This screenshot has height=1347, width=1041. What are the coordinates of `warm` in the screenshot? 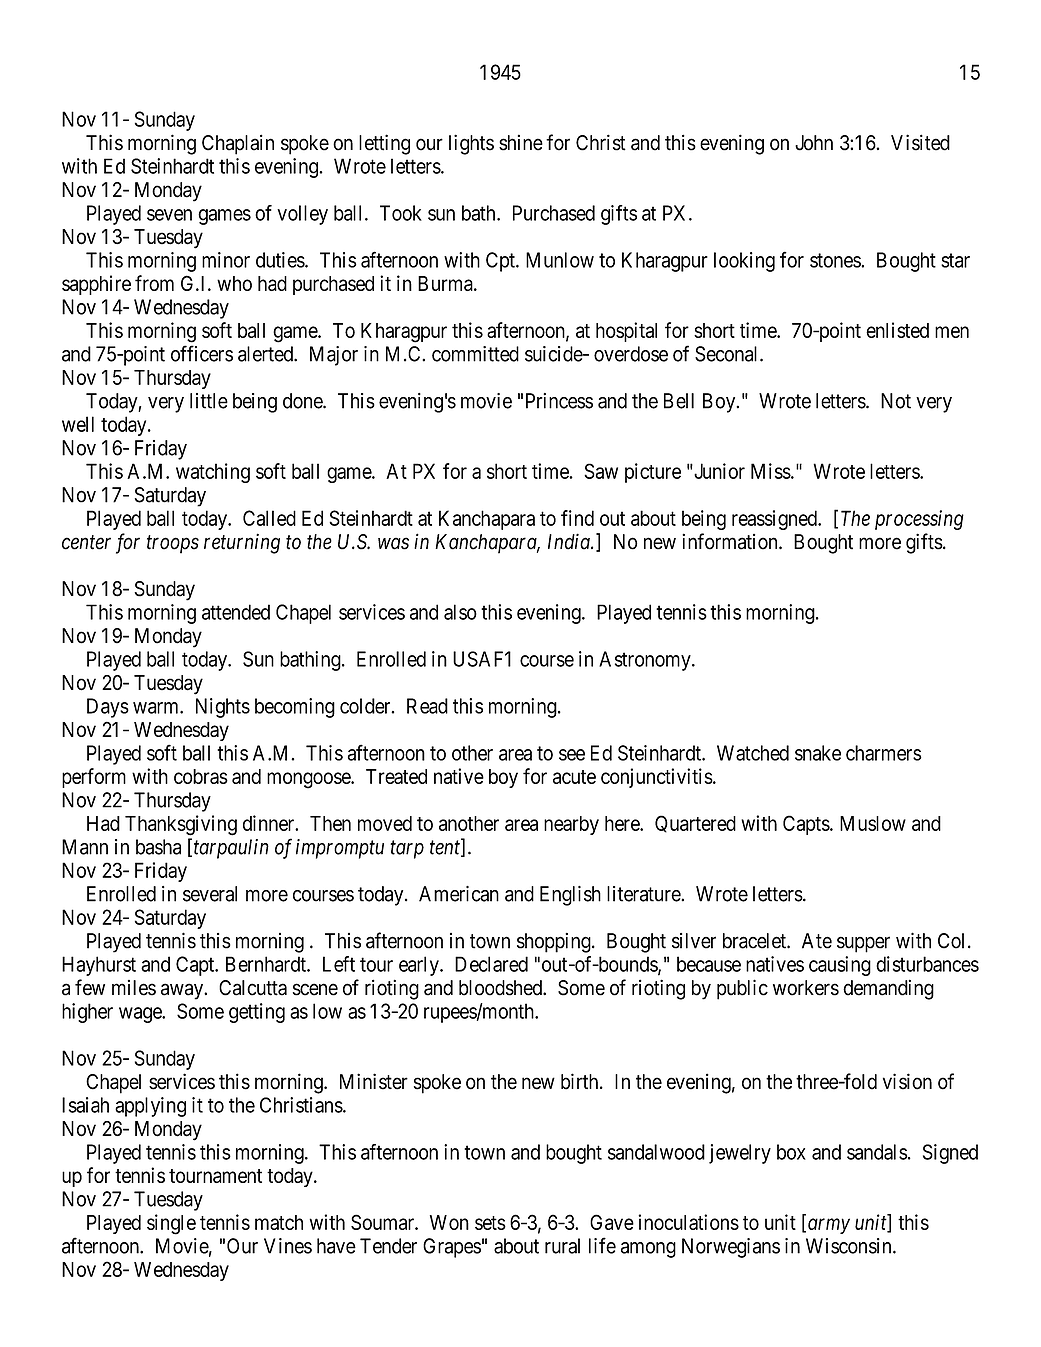 It's located at (157, 708).
